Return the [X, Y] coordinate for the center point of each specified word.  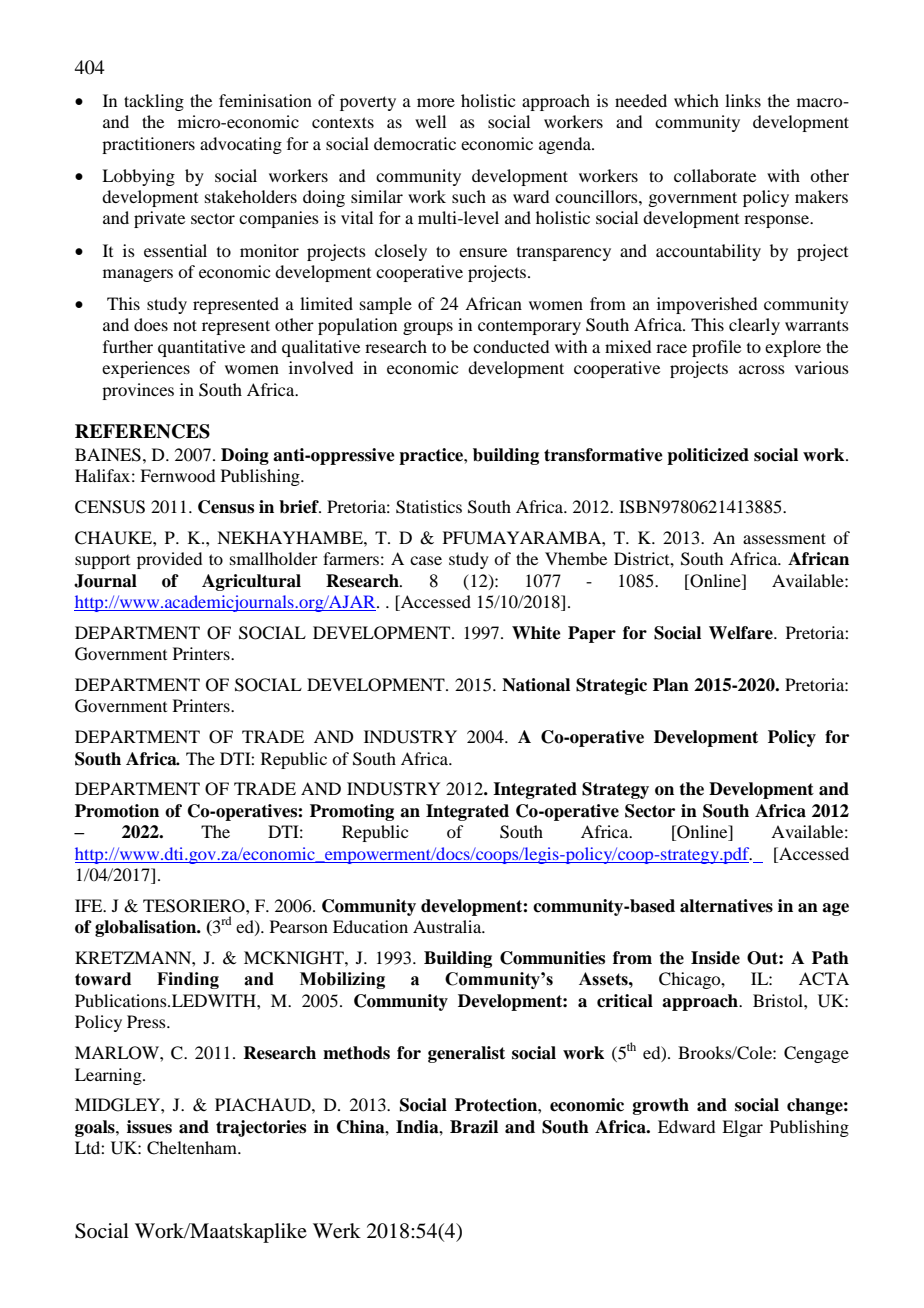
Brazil [474, 1127]
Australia [448, 926]
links [743, 100]
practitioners [148, 145]
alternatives [726, 906]
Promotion [117, 811]
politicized [708, 456]
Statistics [429, 507]
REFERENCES [142, 431]
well [430, 121]
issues [149, 1127]
